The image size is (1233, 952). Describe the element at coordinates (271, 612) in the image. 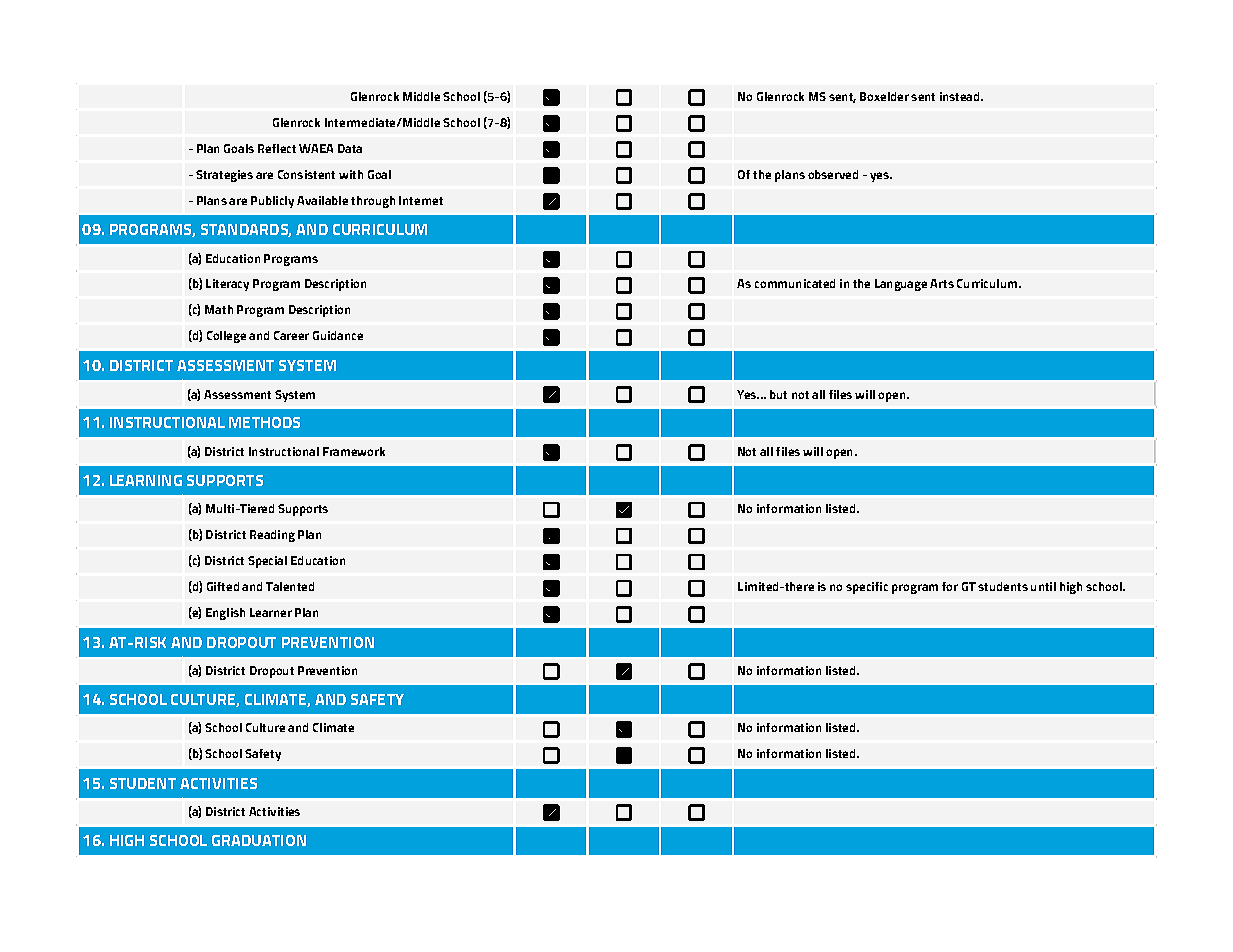

I see `Learner` at that location.
